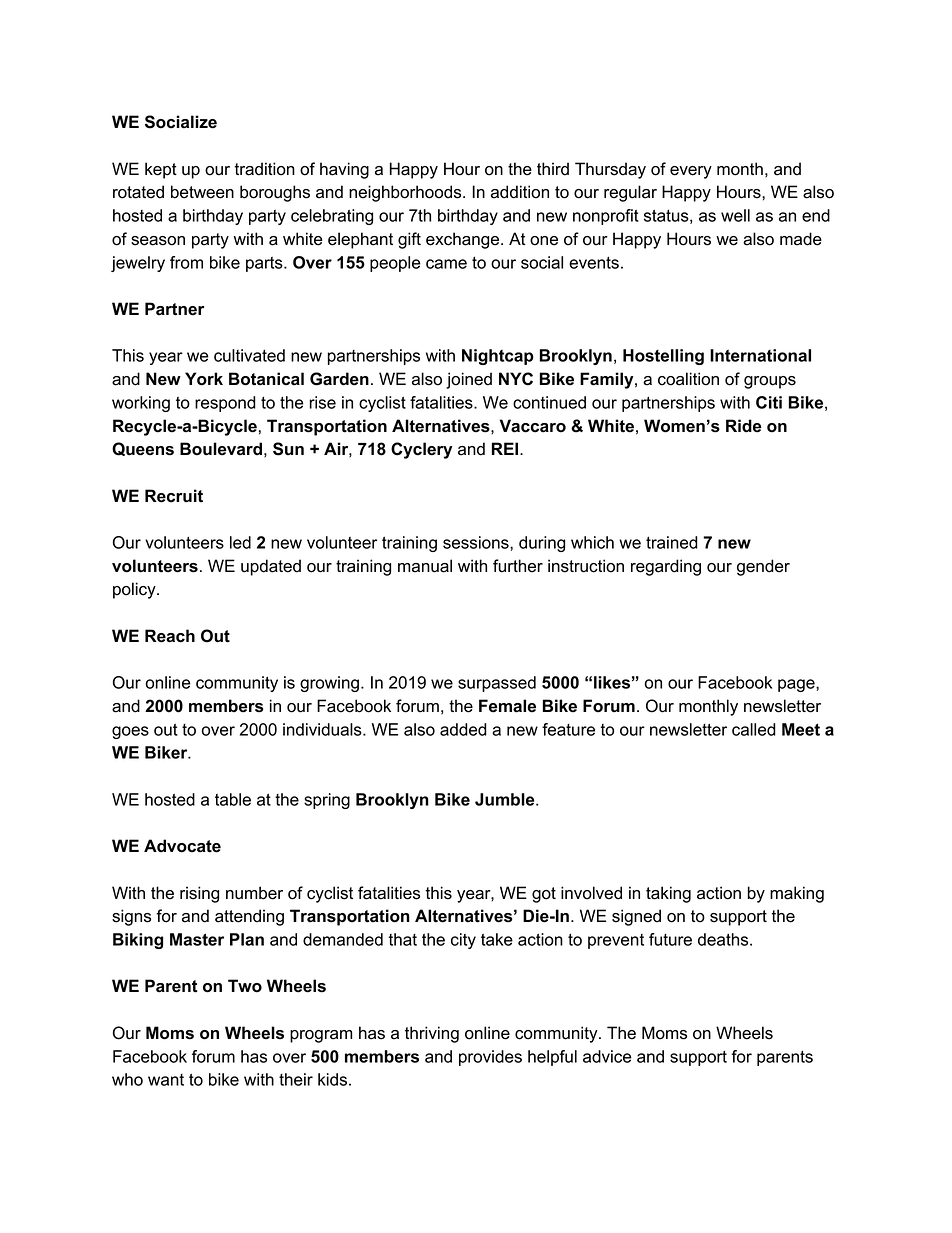  What do you see at coordinates (607, 1056) in the page?
I see `advice` at bounding box center [607, 1056].
